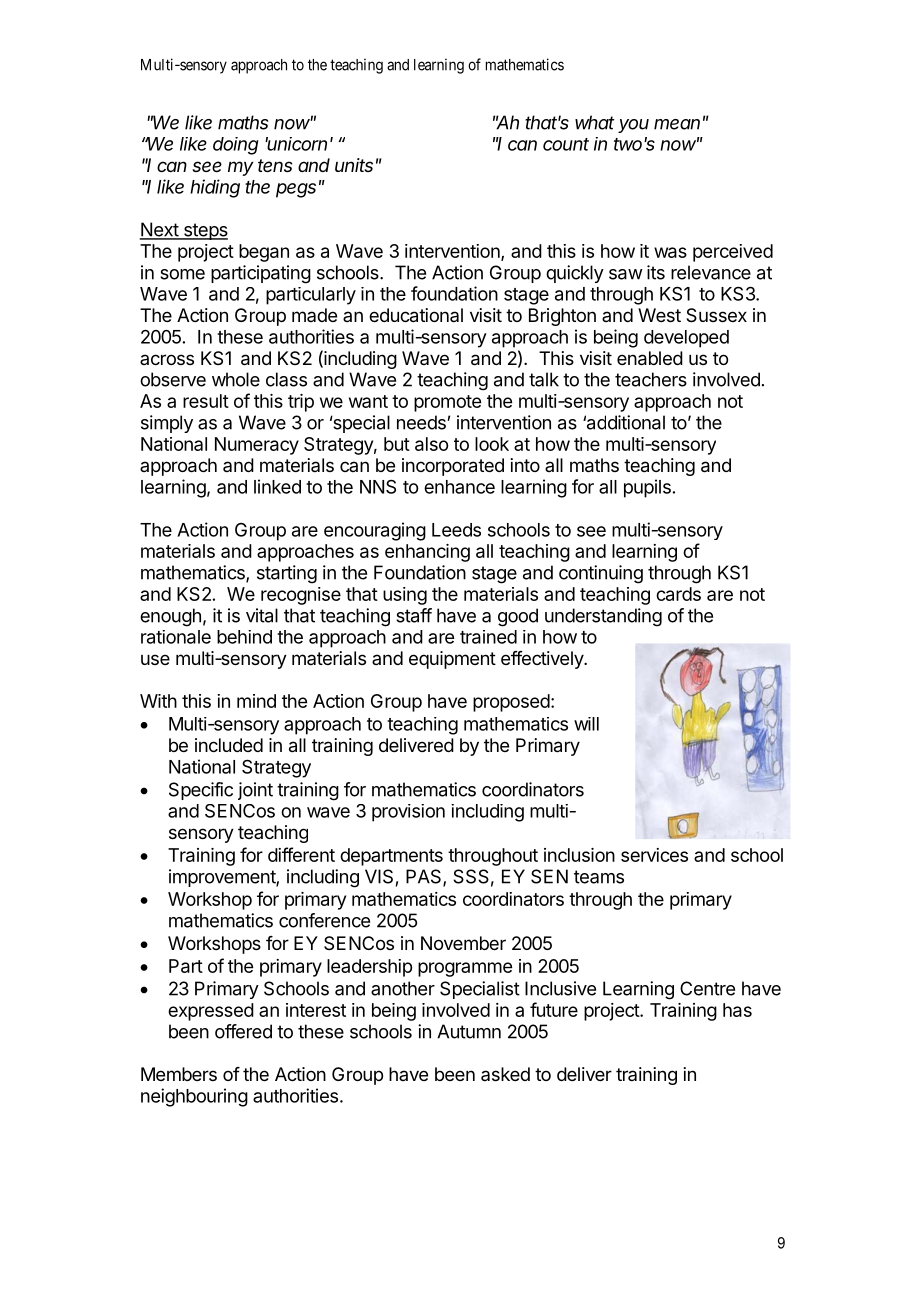  Describe the element at coordinates (469, 1031) in the page. I see `Autumn` at that location.
